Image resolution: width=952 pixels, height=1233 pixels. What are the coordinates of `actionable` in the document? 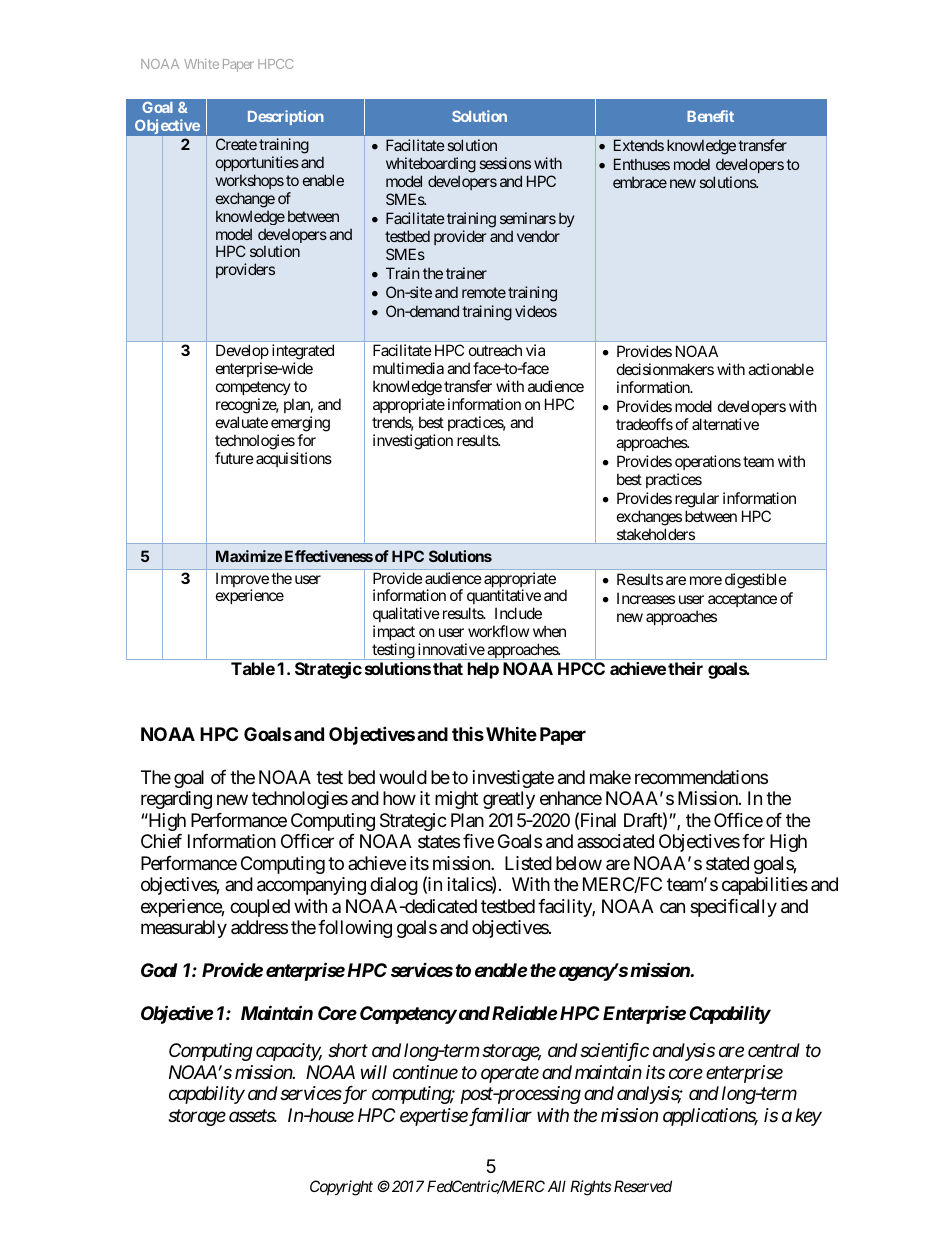 It's located at (781, 369).
